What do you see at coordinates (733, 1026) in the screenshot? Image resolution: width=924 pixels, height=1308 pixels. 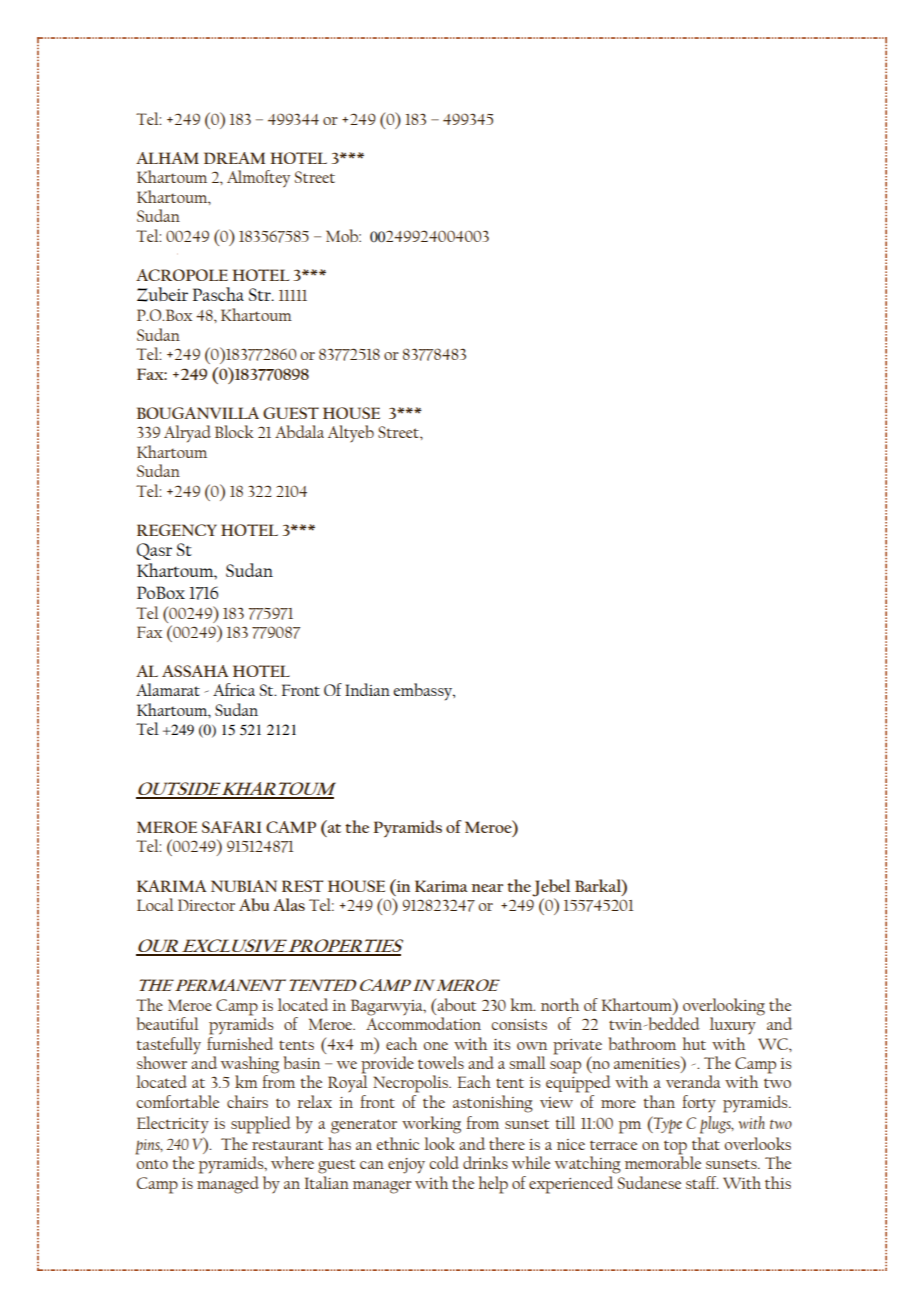 I see `luxury` at bounding box center [733, 1026].
